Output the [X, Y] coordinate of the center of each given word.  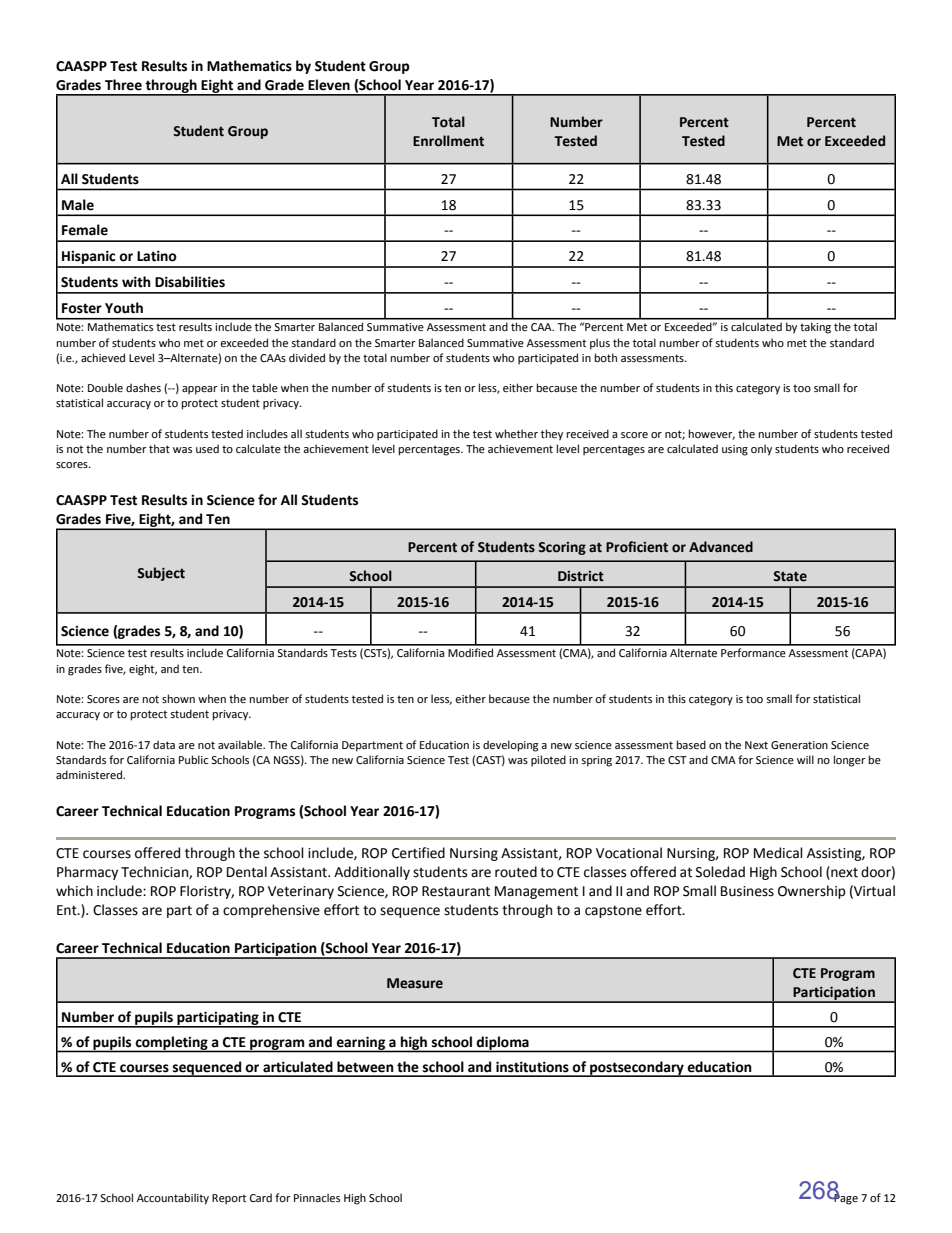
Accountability [173, 1199]
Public [193, 759]
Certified [418, 853]
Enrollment [448, 141]
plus [600, 344]
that [159, 448]
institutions [532, 1067]
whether [516, 433]
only [761, 450]
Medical [778, 853]
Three [123, 85]
